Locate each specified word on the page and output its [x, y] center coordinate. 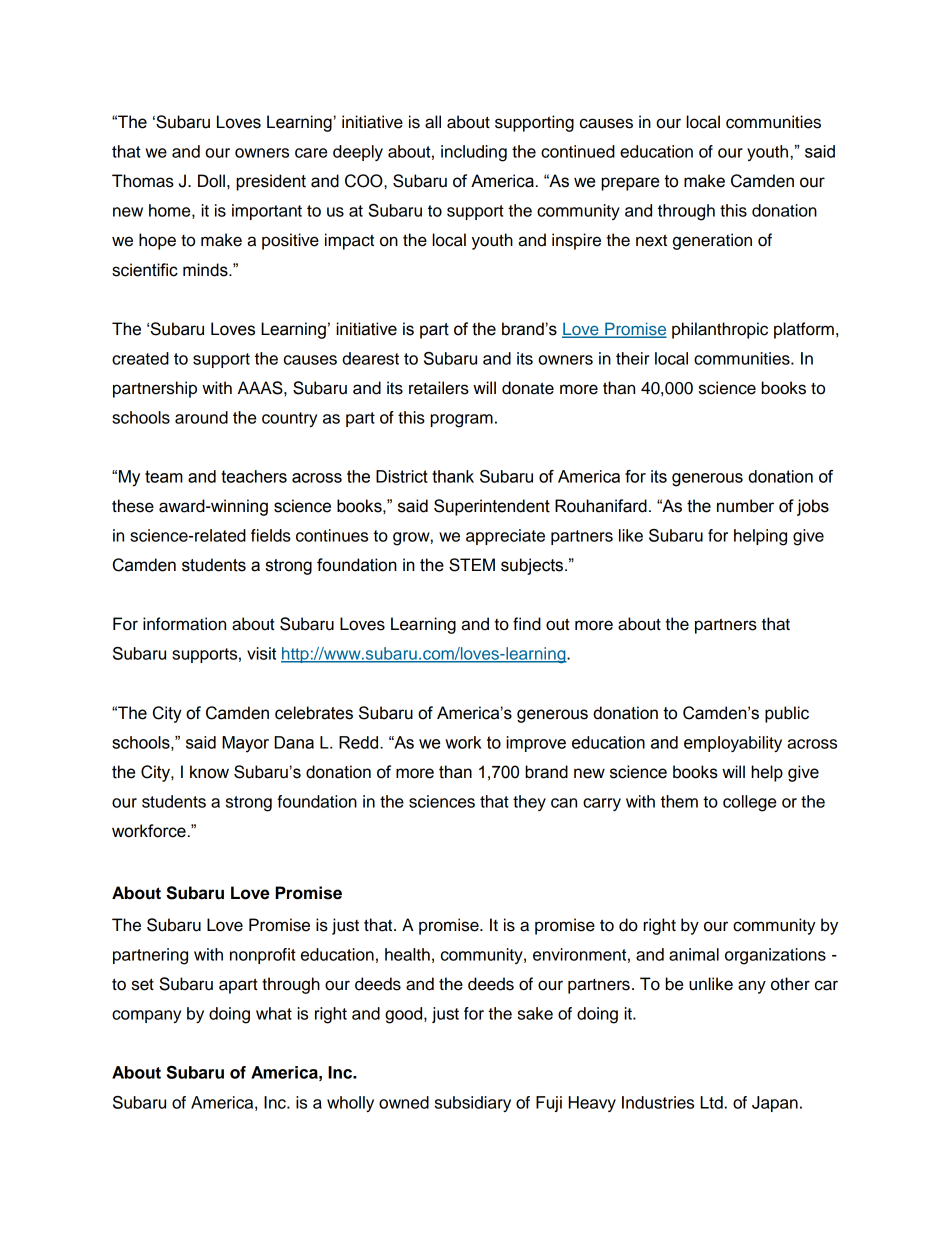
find [527, 624]
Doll [211, 181]
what [274, 1013]
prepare [630, 184]
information [184, 624]
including [474, 153]
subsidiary [473, 1104]
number [745, 506]
